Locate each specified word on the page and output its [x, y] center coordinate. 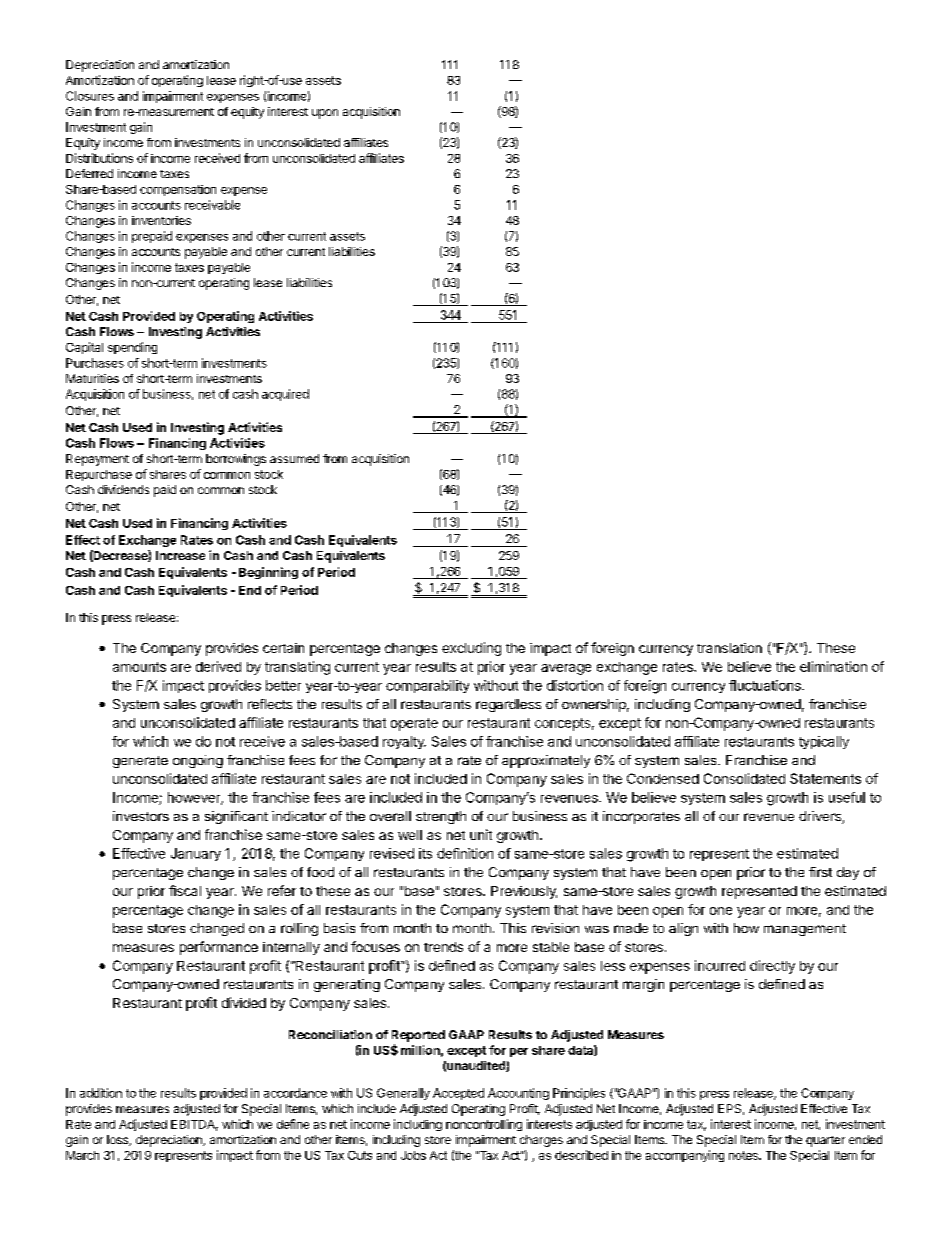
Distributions [99, 158]
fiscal [185, 890]
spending [132, 348]
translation [729, 648]
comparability [427, 686]
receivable [212, 205]
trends [443, 947]
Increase [180, 555]
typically [824, 742]
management [805, 930]
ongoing [198, 761]
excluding [471, 649]
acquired [285, 395]
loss [118, 1140]
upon [325, 114]
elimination [833, 666]
